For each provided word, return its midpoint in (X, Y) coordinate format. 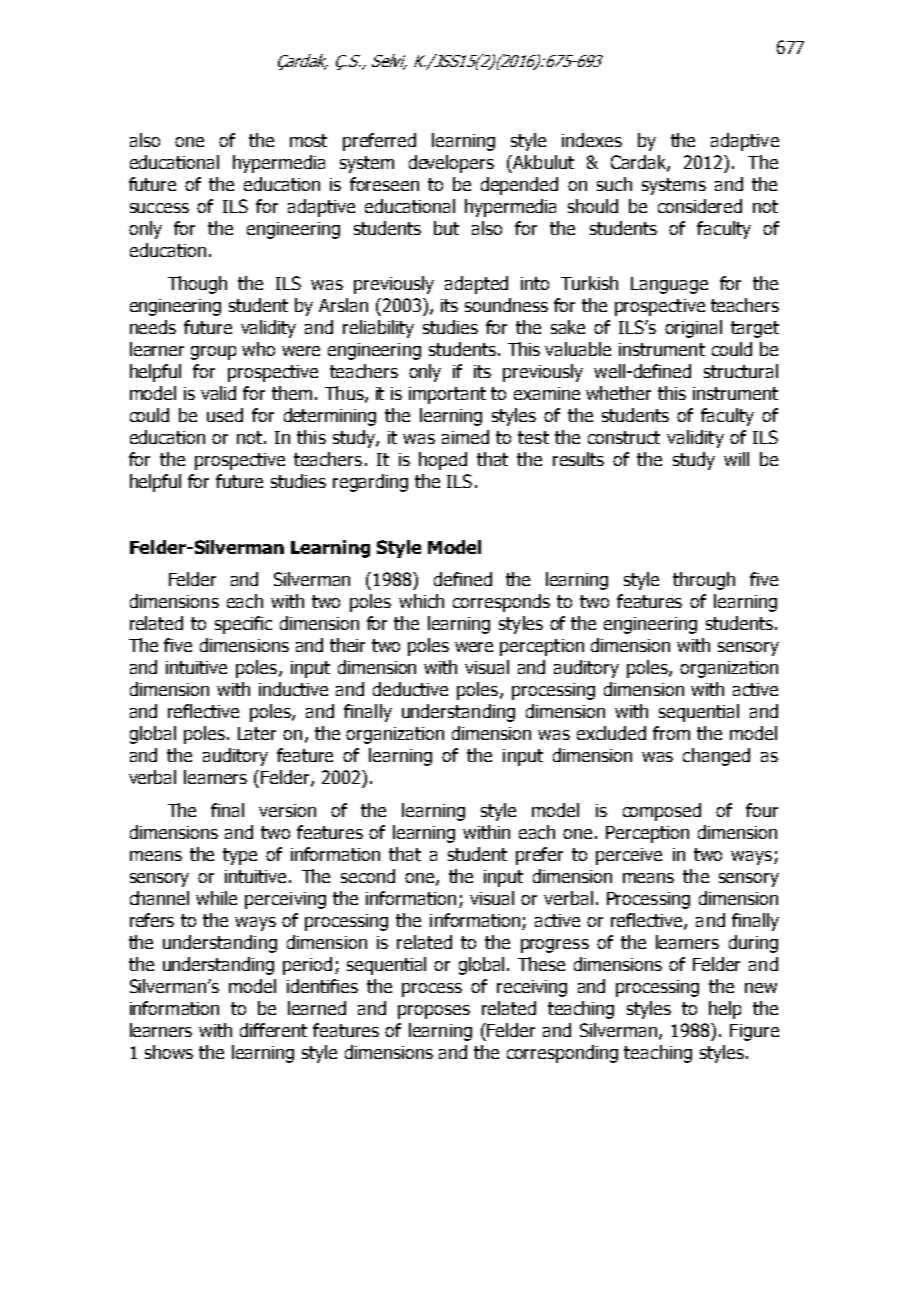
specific (243, 625)
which (421, 601)
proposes (434, 1012)
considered (700, 206)
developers (451, 164)
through (704, 581)
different (273, 1030)
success (159, 208)
